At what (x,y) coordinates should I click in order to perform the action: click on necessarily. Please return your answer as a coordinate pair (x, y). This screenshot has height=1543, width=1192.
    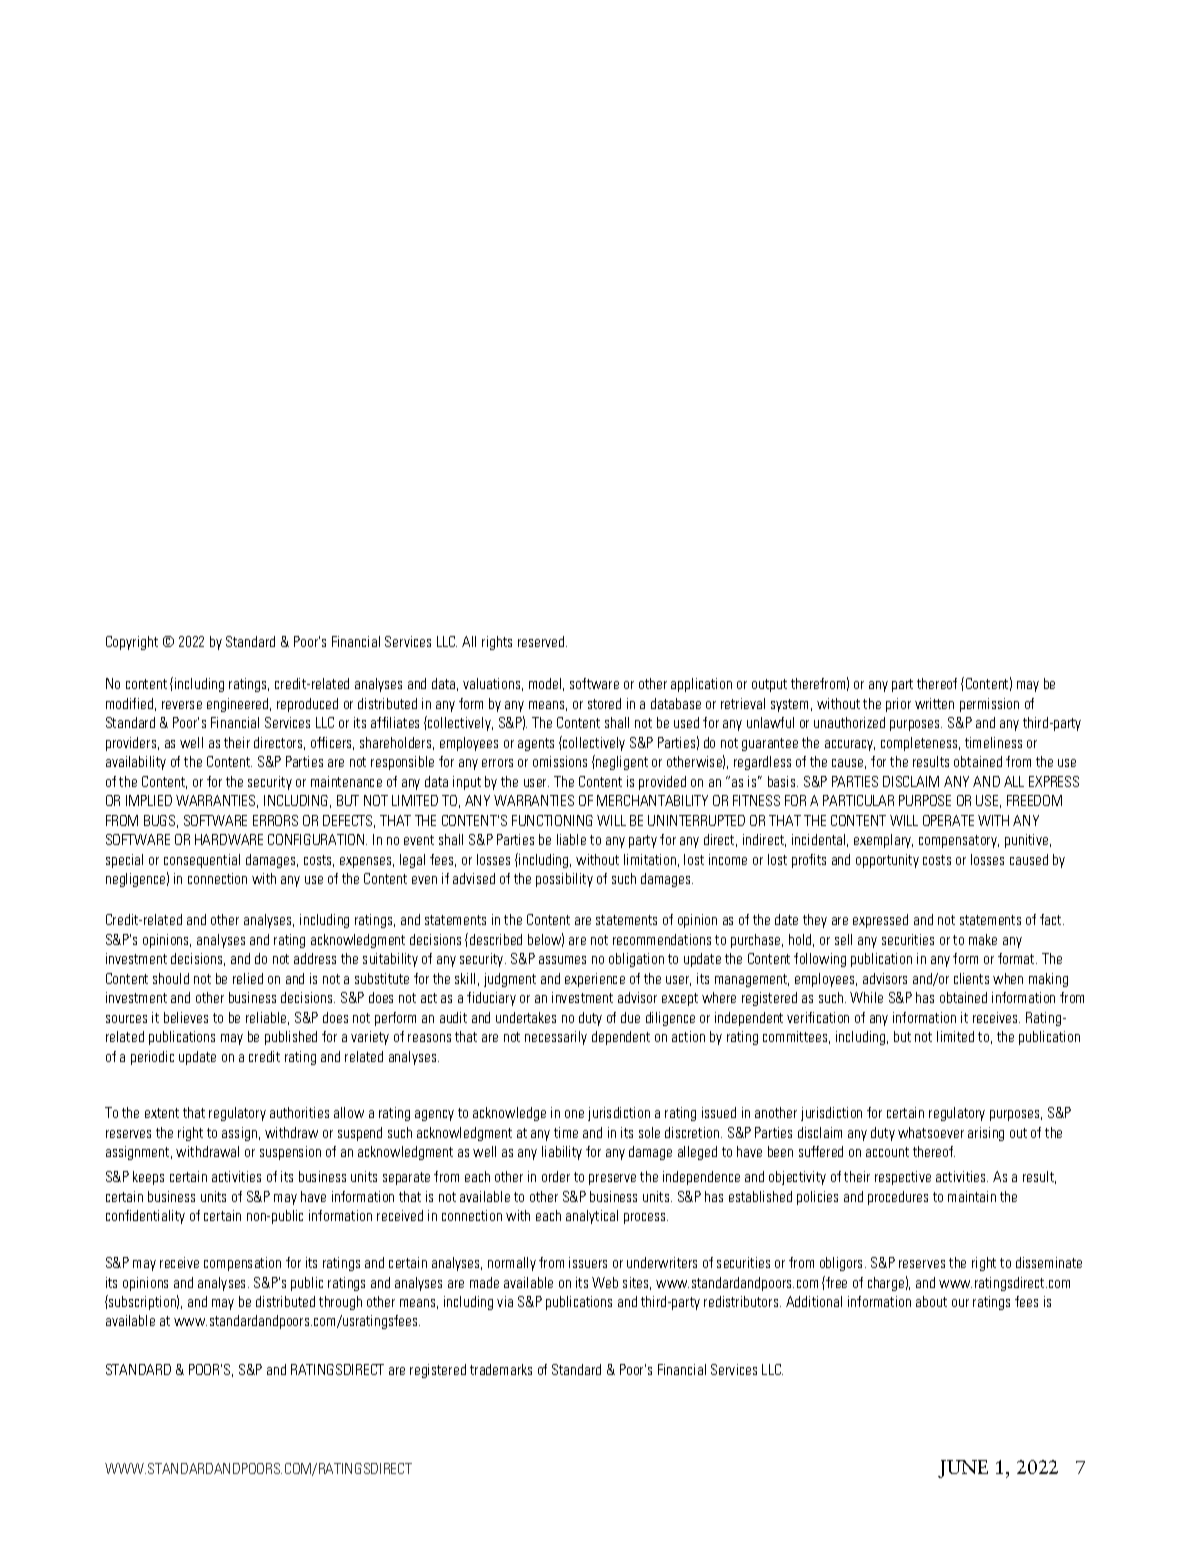
    Looking at the image, I should click on (556, 1038).
